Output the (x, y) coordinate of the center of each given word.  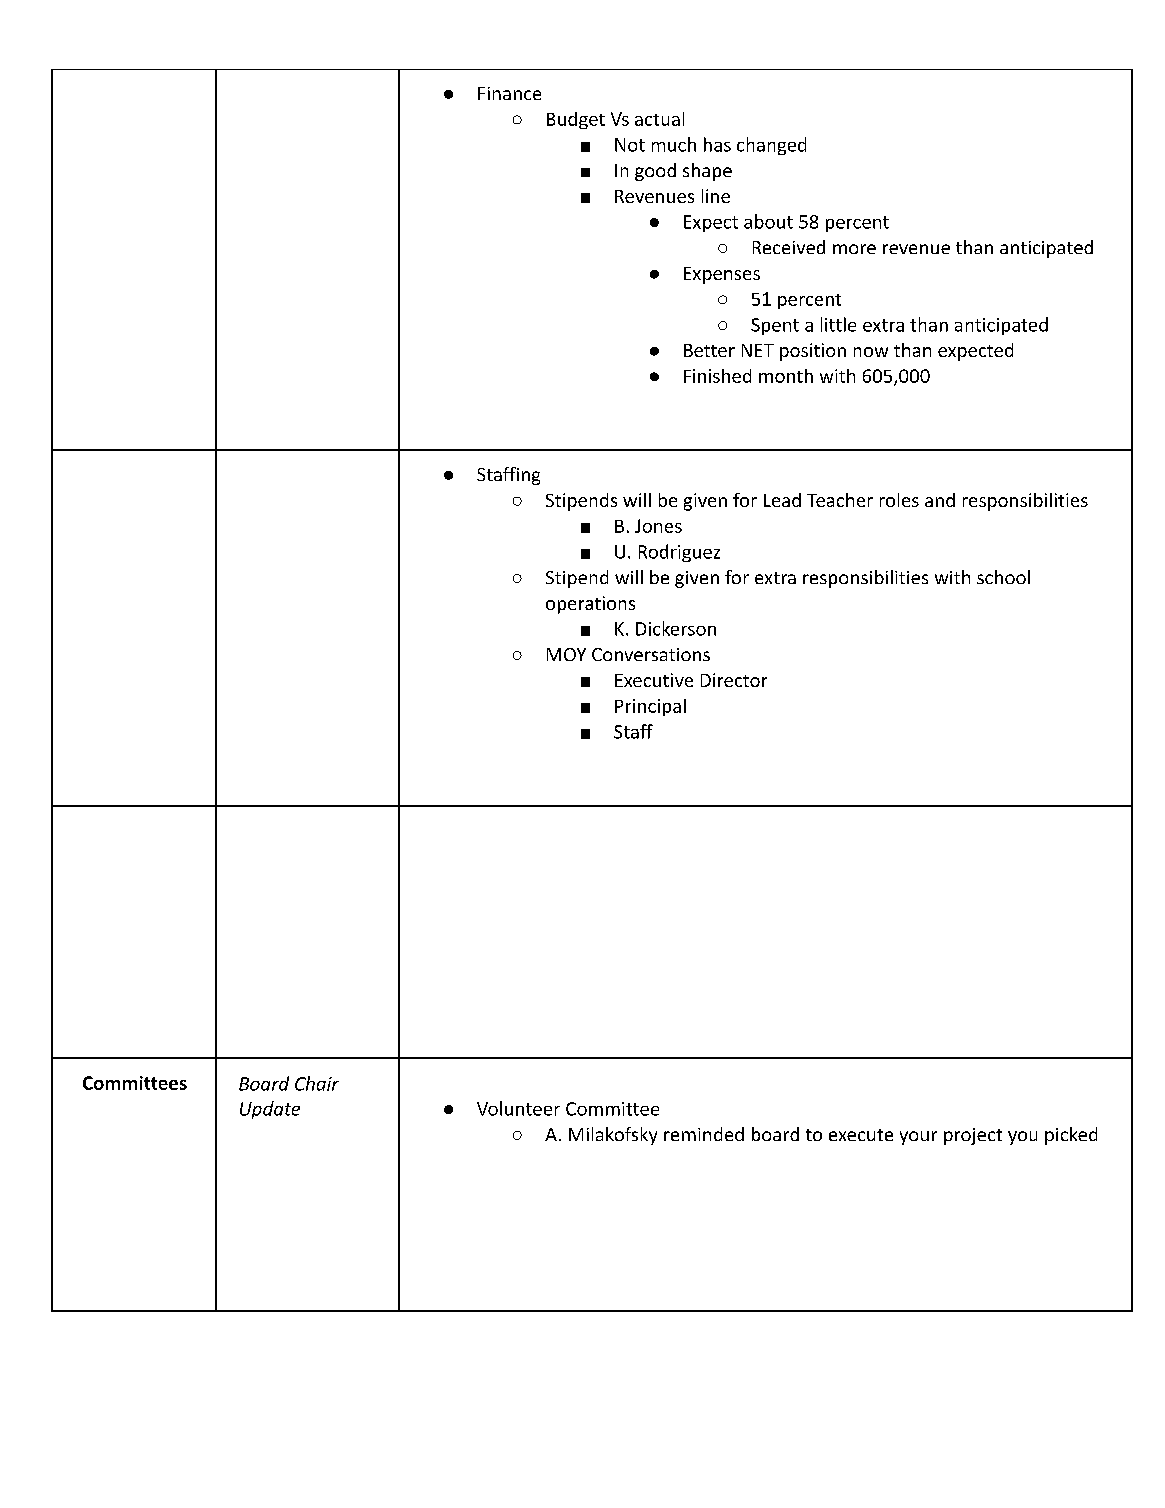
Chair (317, 1083)
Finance (509, 93)
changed (771, 146)
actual (659, 119)
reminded (704, 1134)
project (973, 1136)
